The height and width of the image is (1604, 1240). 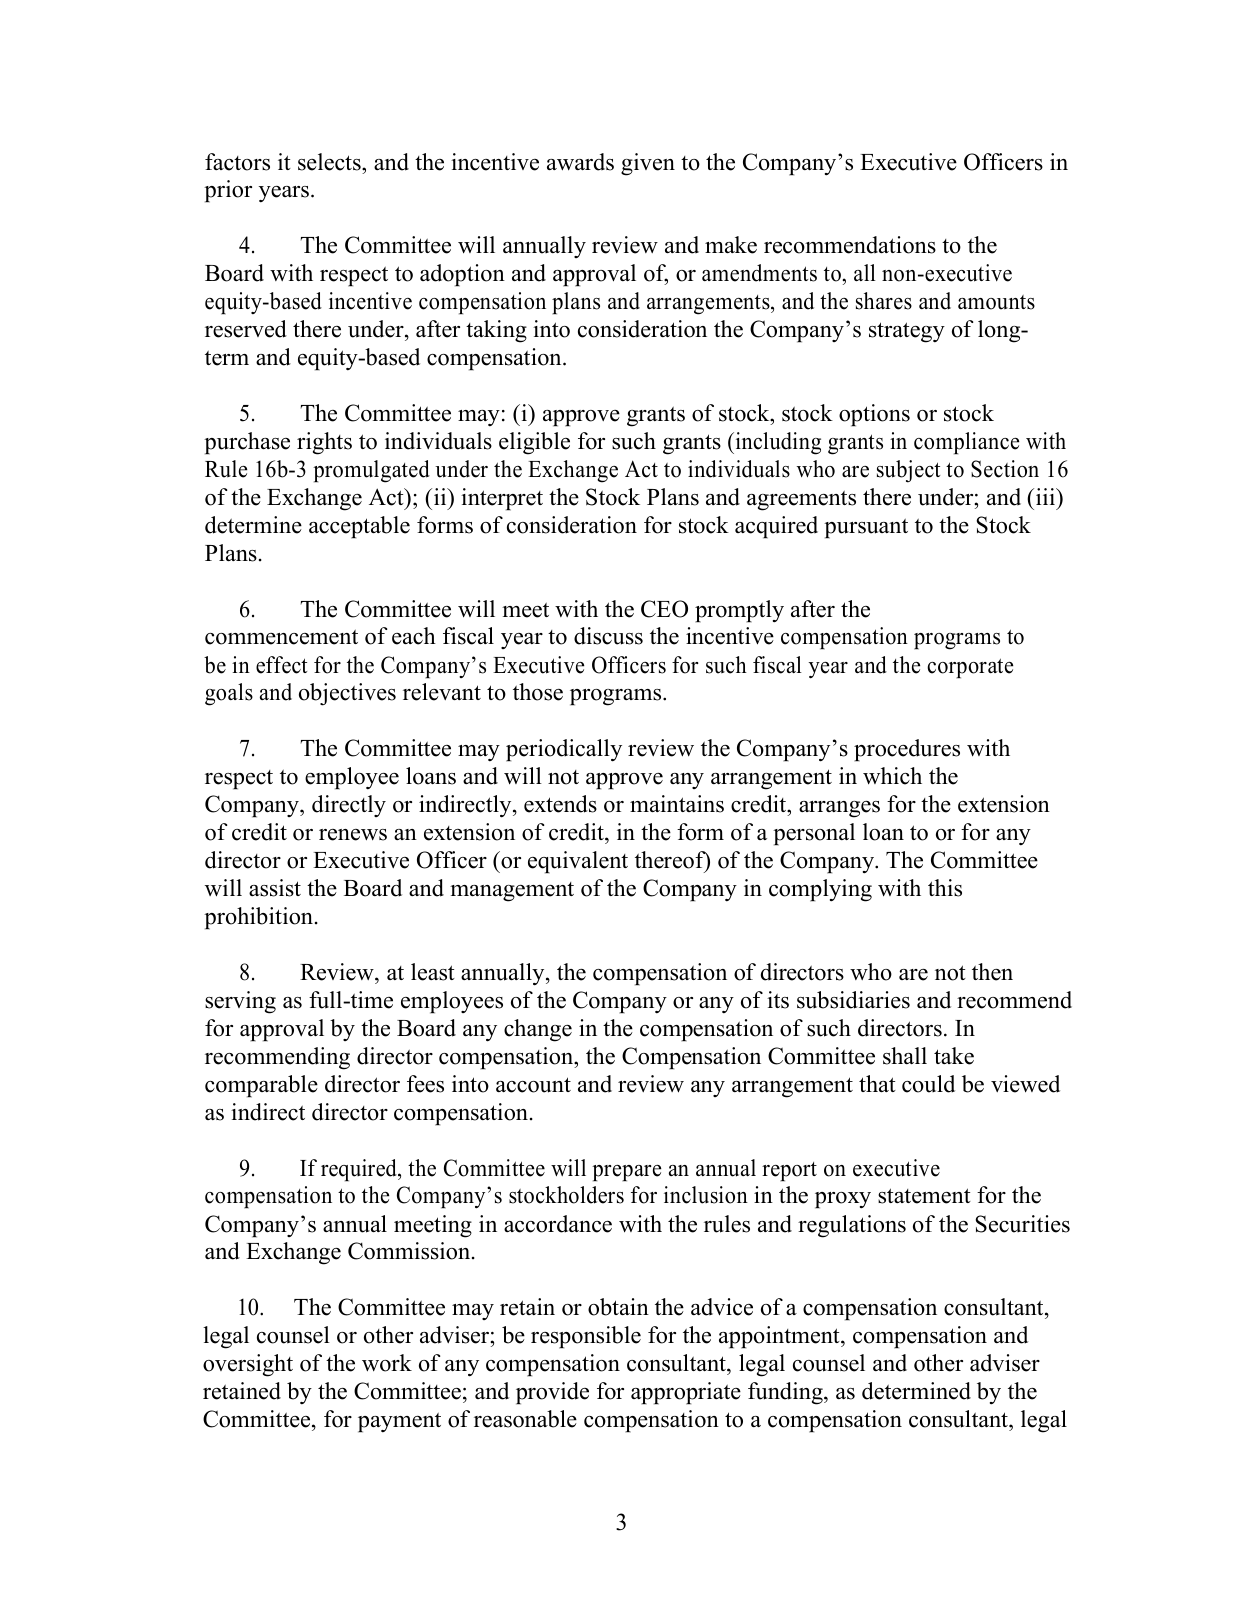 What do you see at coordinates (928, 1084) in the image?
I see `could` at bounding box center [928, 1084].
